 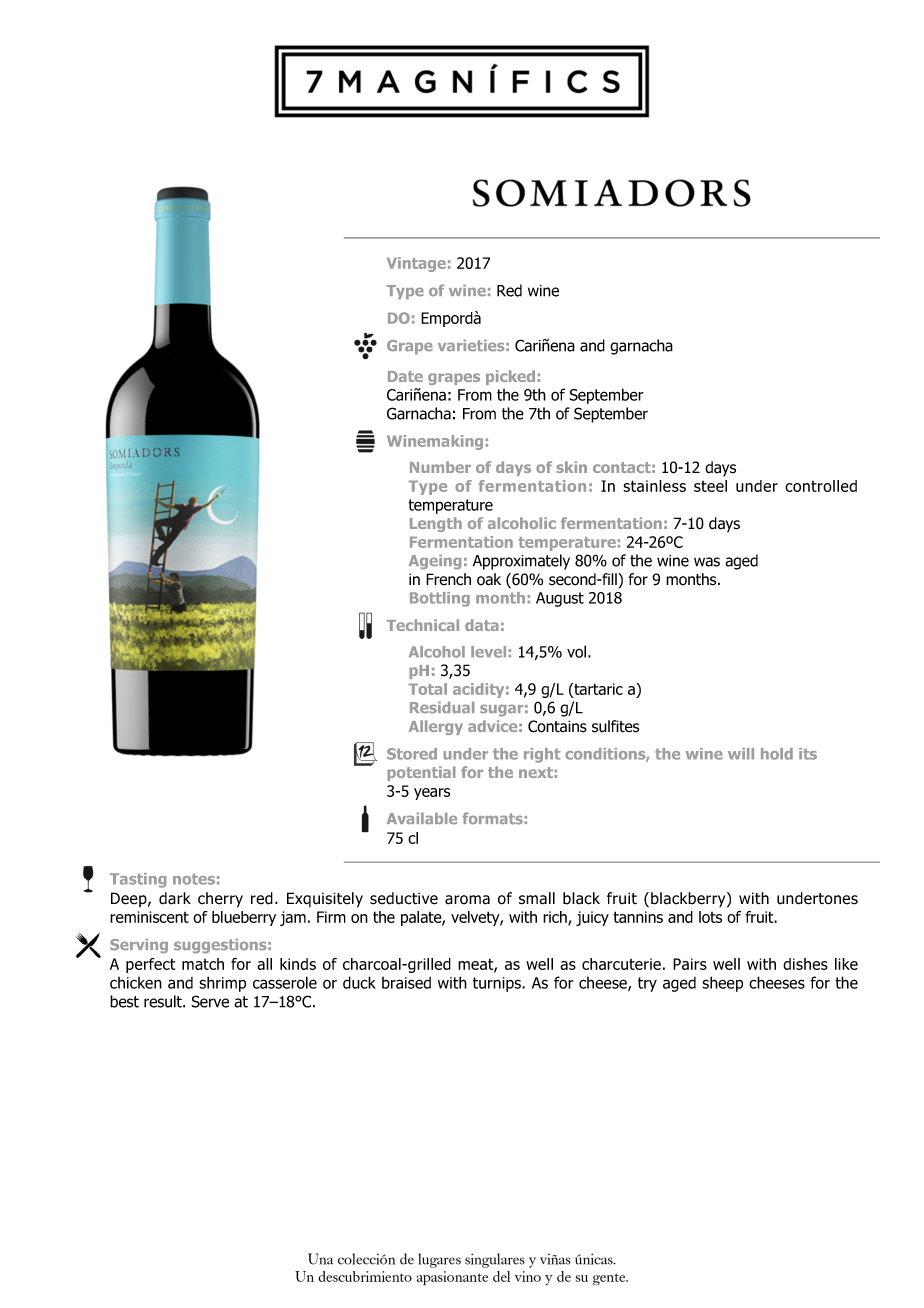 What do you see at coordinates (777, 754) in the screenshot?
I see `hold` at bounding box center [777, 754].
